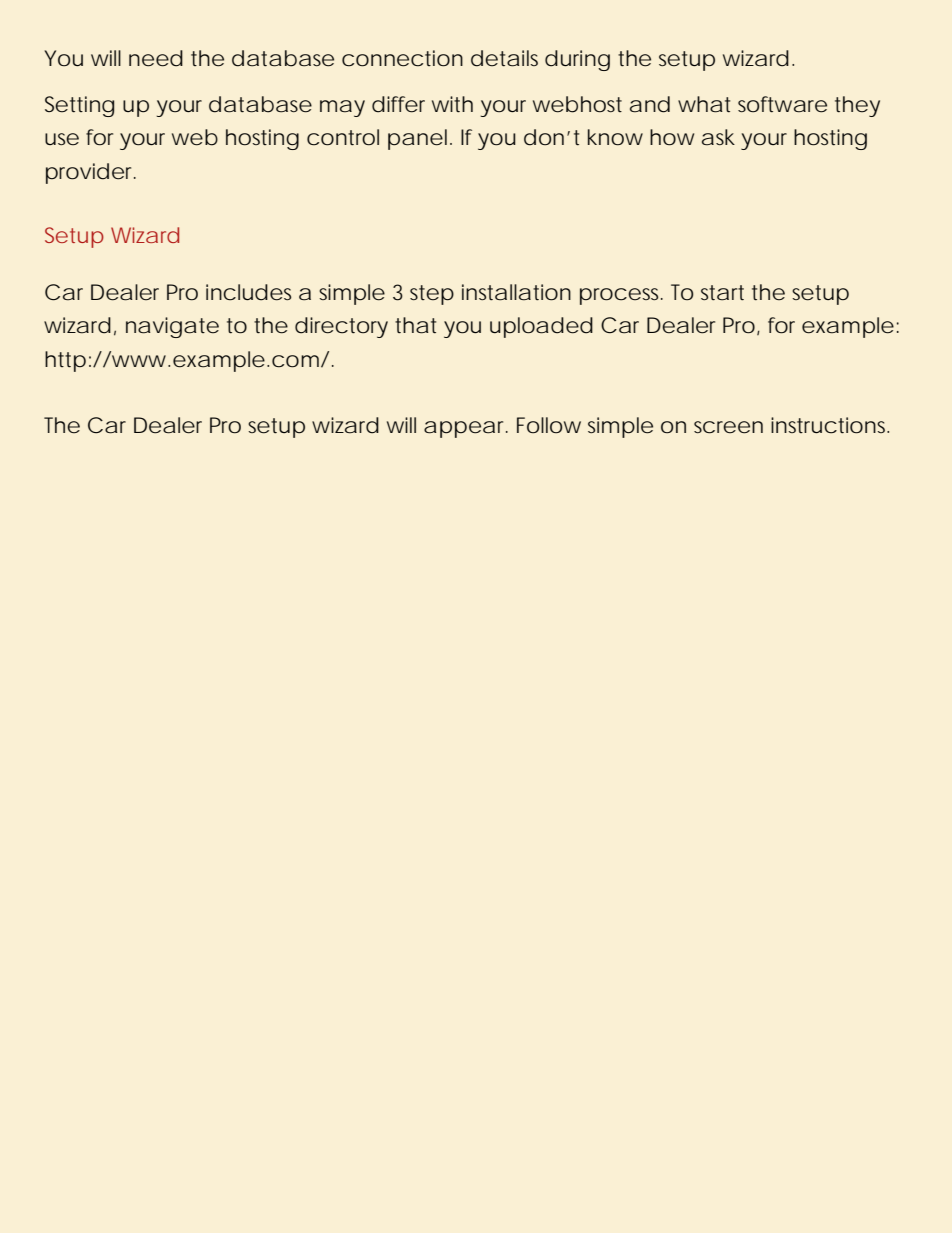  Describe the element at coordinates (248, 292) in the screenshot. I see `includes` at that location.
